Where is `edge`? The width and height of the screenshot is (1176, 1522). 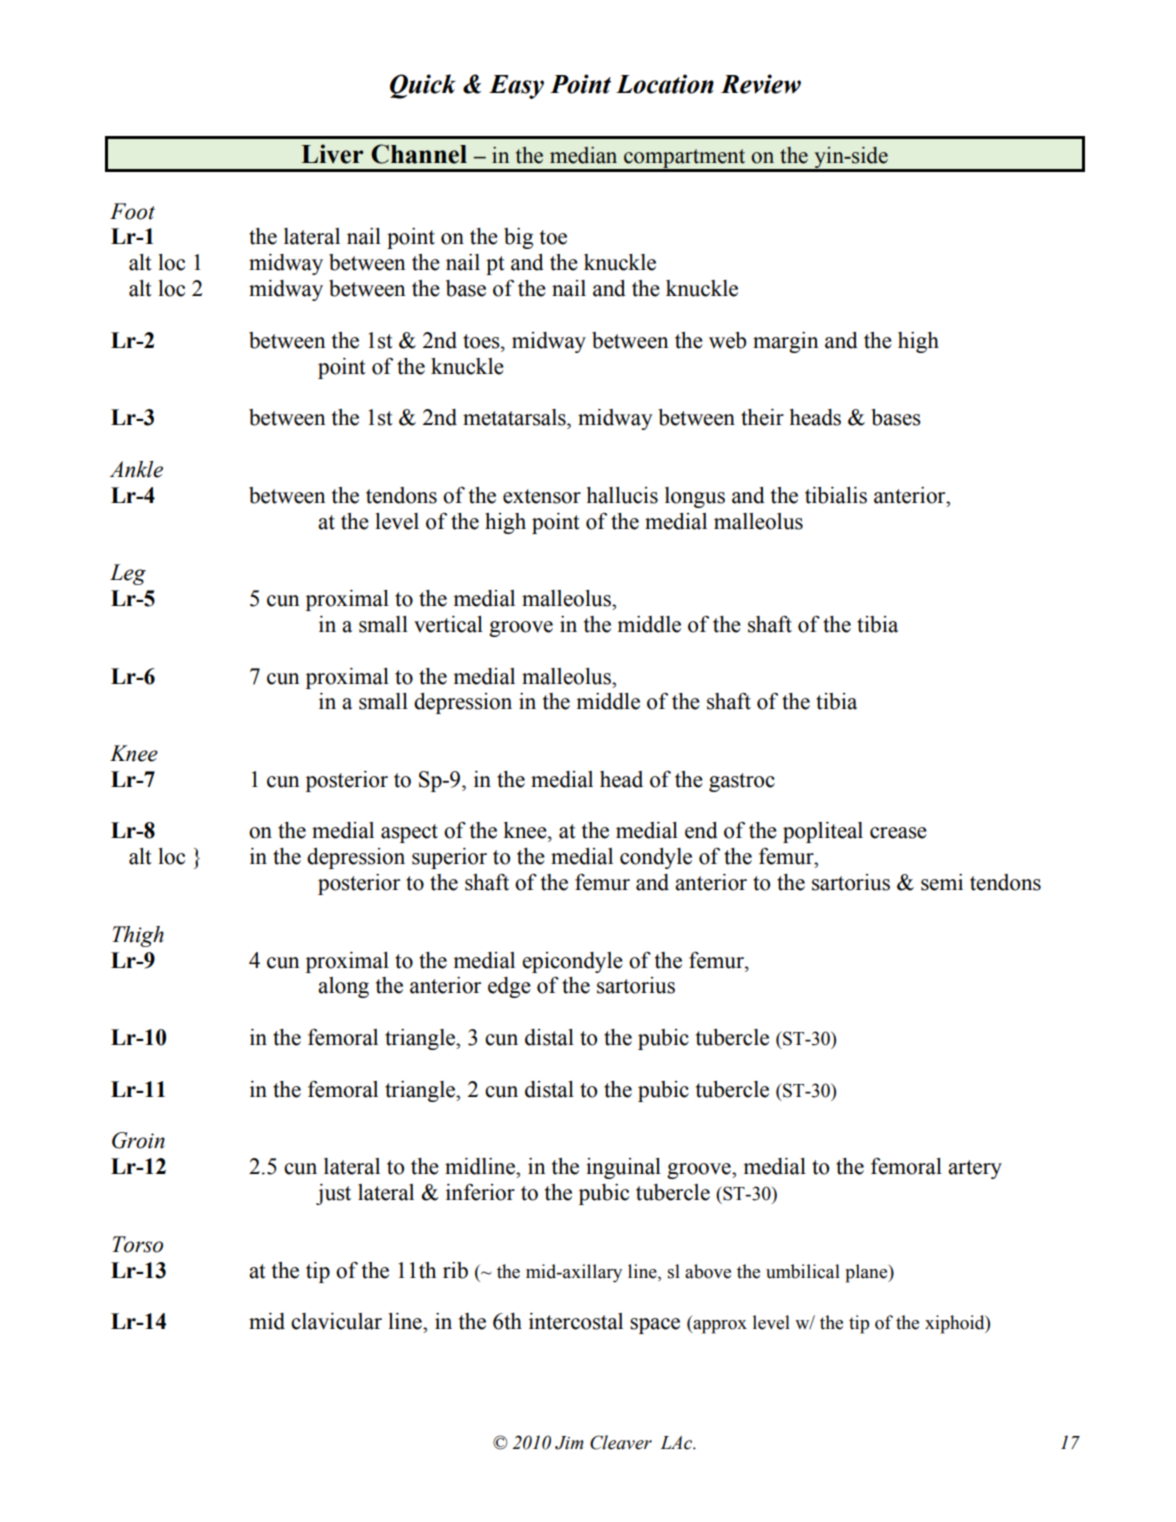 edge is located at coordinates (509, 987).
